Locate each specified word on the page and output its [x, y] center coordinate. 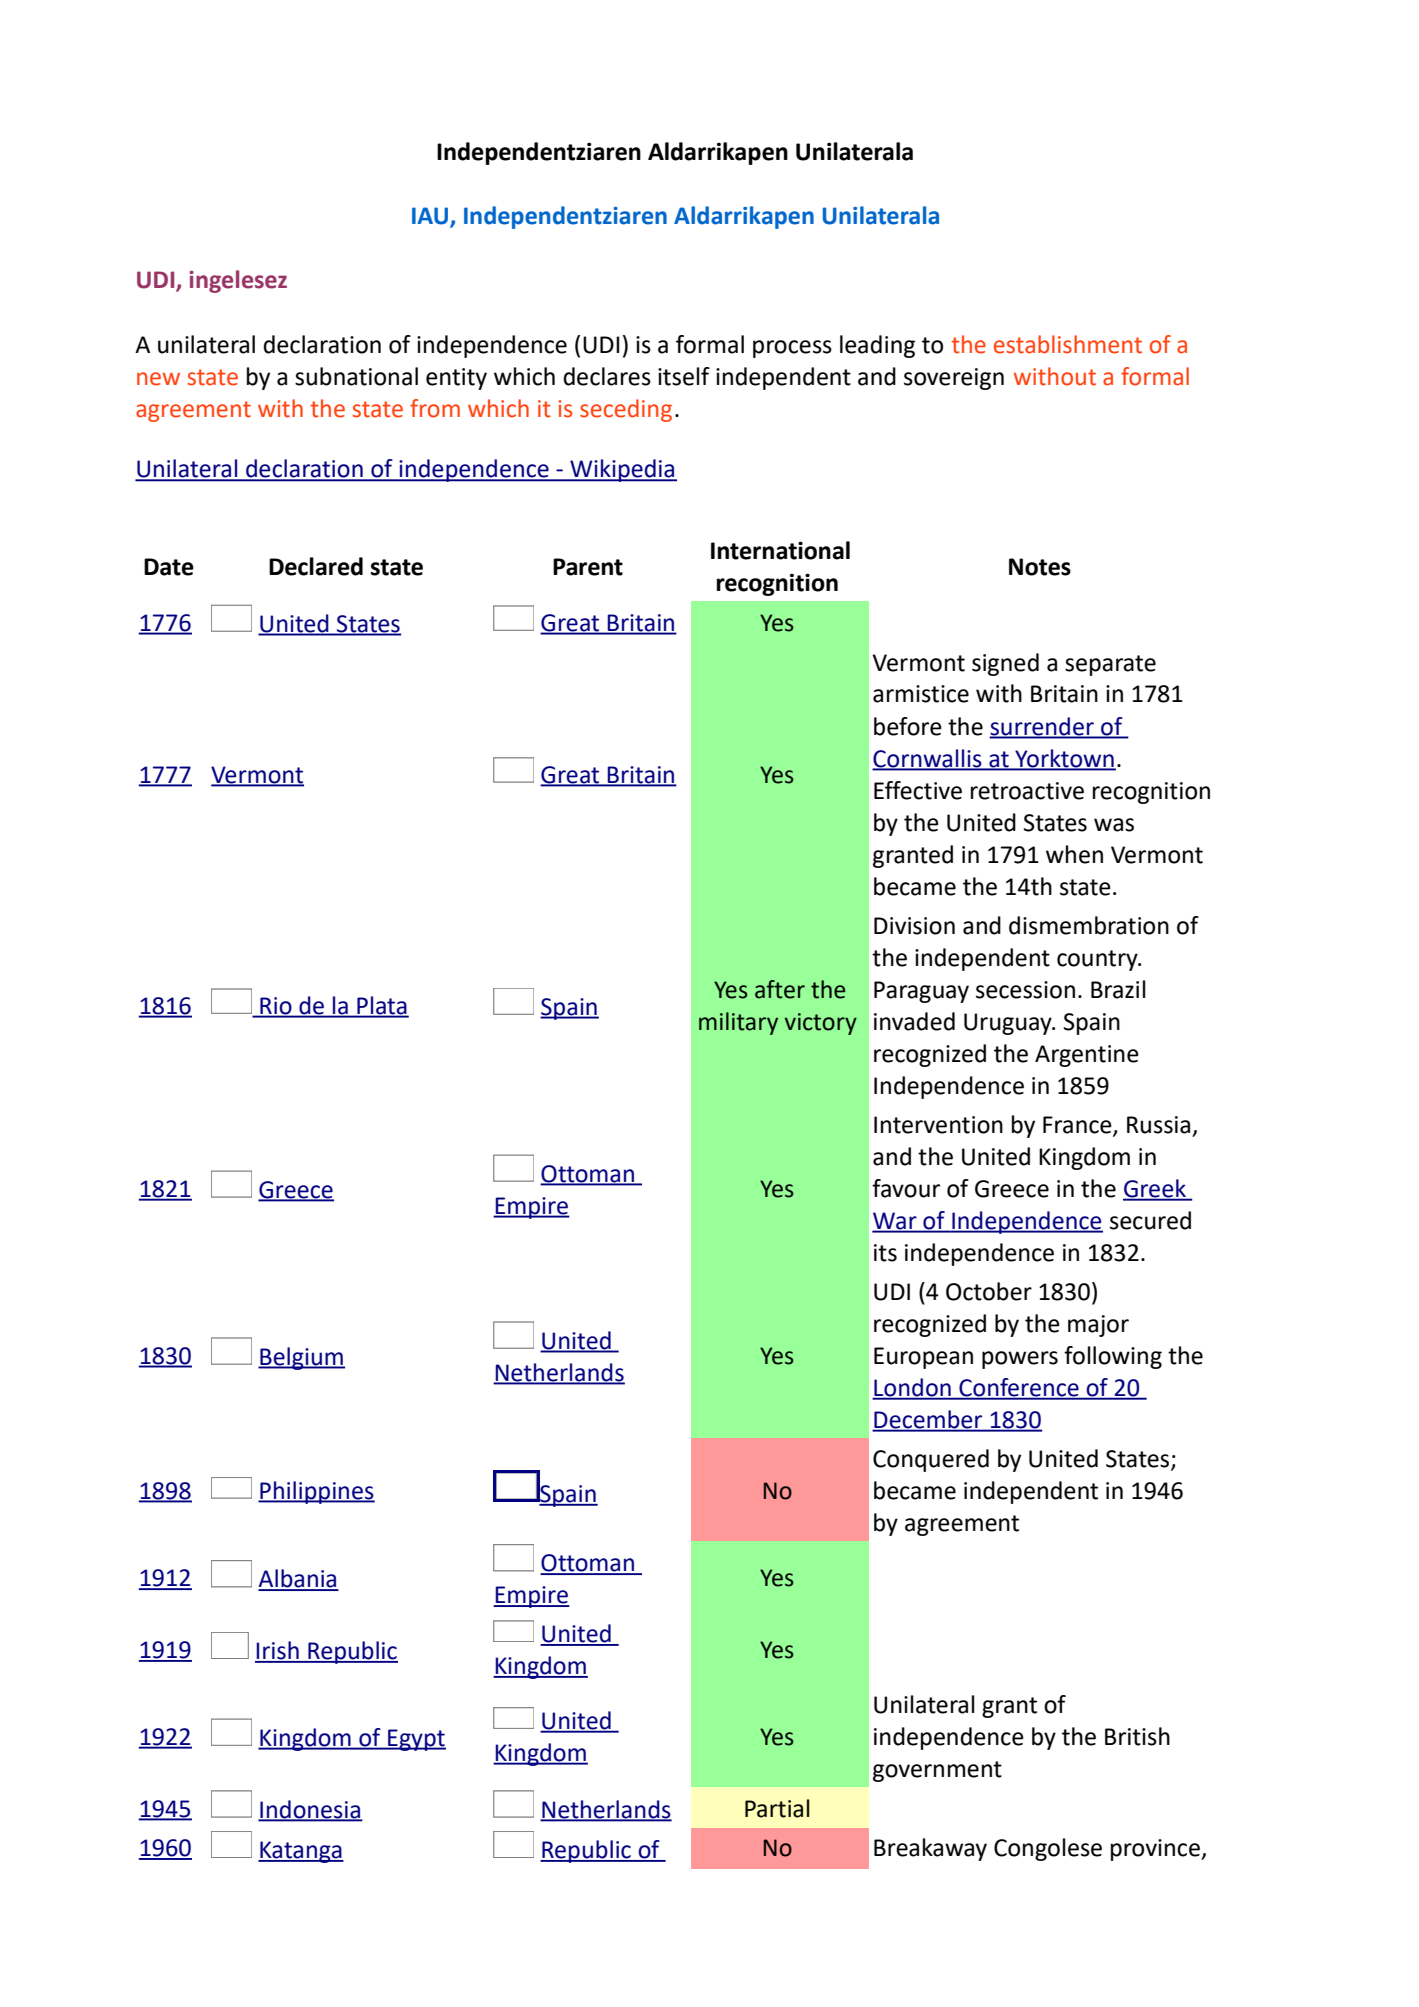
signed [1005, 664]
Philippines [316, 1492]
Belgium [301, 1358]
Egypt [416, 1740]
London [912, 1388]
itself [684, 376]
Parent [588, 567]
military [738, 1023]
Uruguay [1009, 1024]
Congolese [1048, 1849]
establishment [1068, 344]
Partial [777, 1808]
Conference [1019, 1388]
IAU [431, 217]
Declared [316, 566]
